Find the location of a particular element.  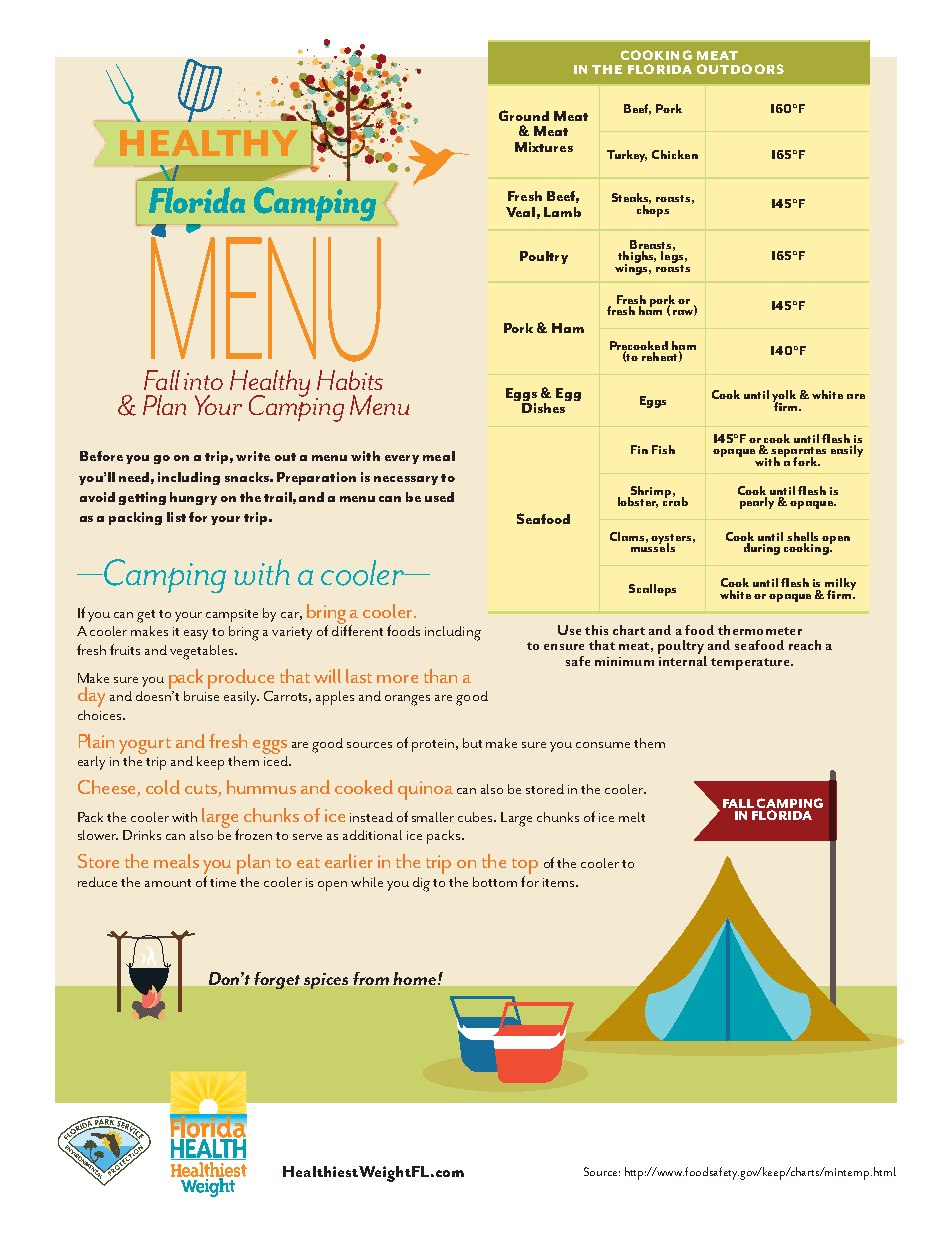

cubes is located at coordinates (477, 817).
